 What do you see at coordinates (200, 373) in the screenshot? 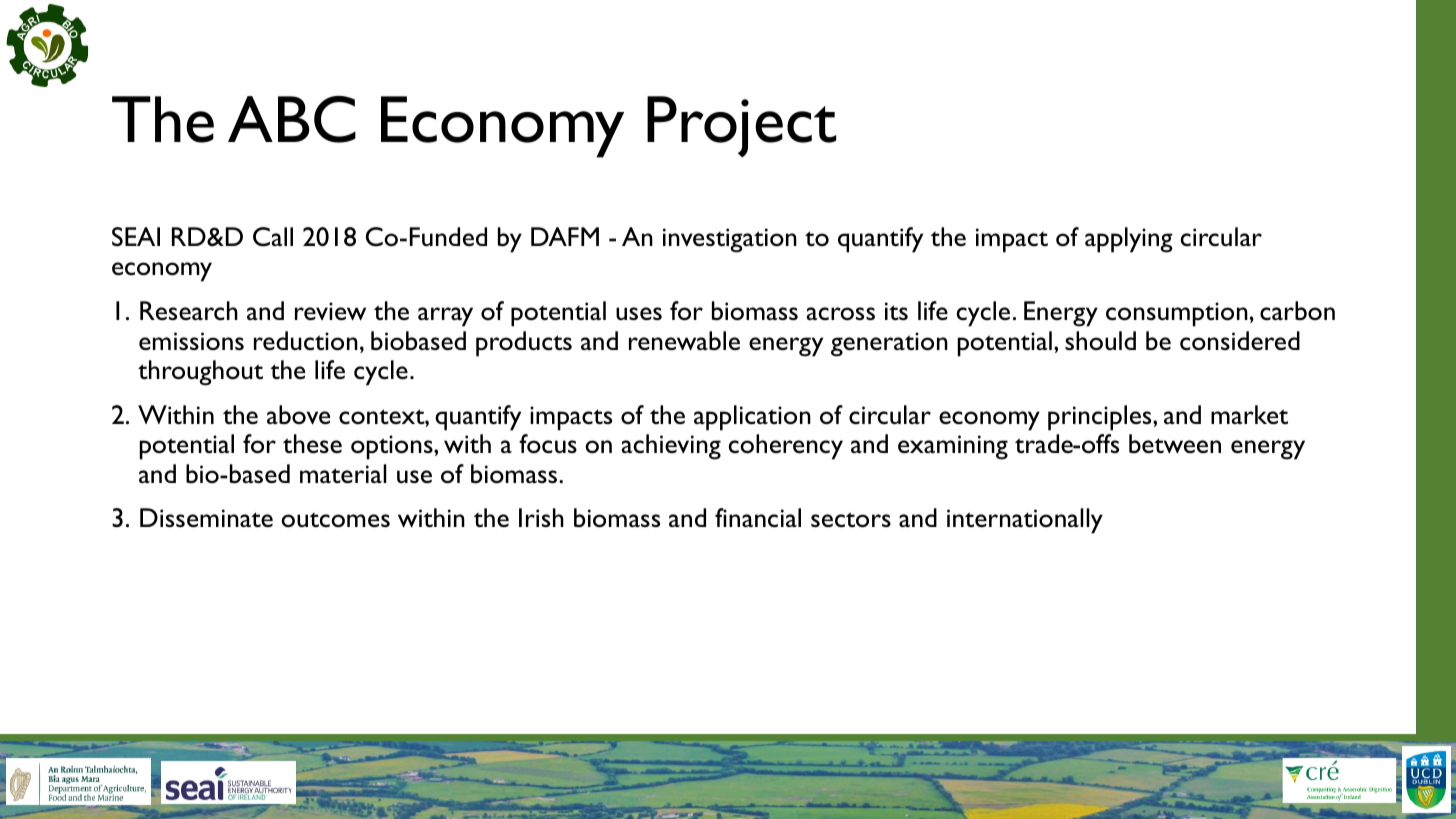
I see `throughout` at bounding box center [200, 373].
